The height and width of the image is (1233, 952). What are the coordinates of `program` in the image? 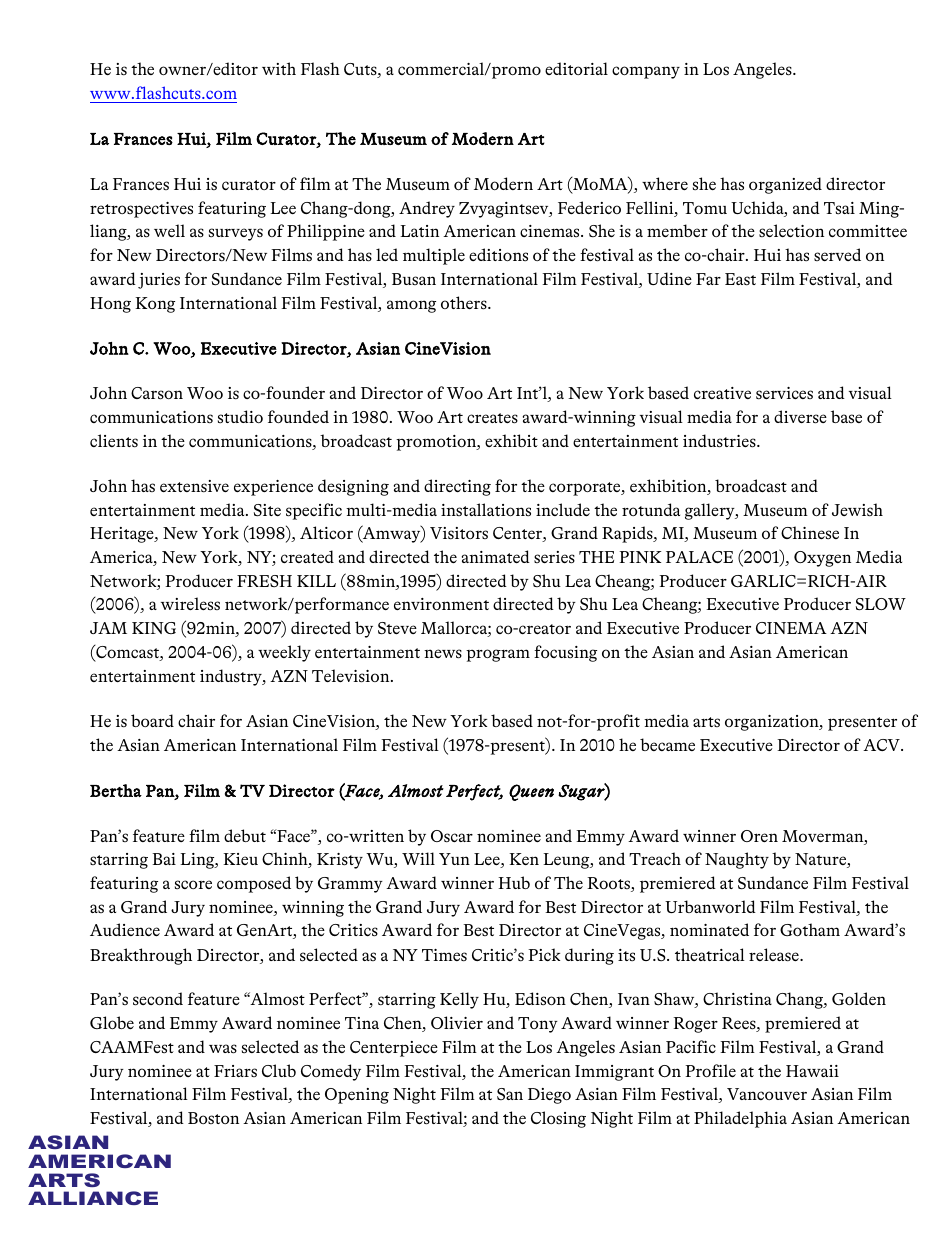 It's located at (498, 655).
